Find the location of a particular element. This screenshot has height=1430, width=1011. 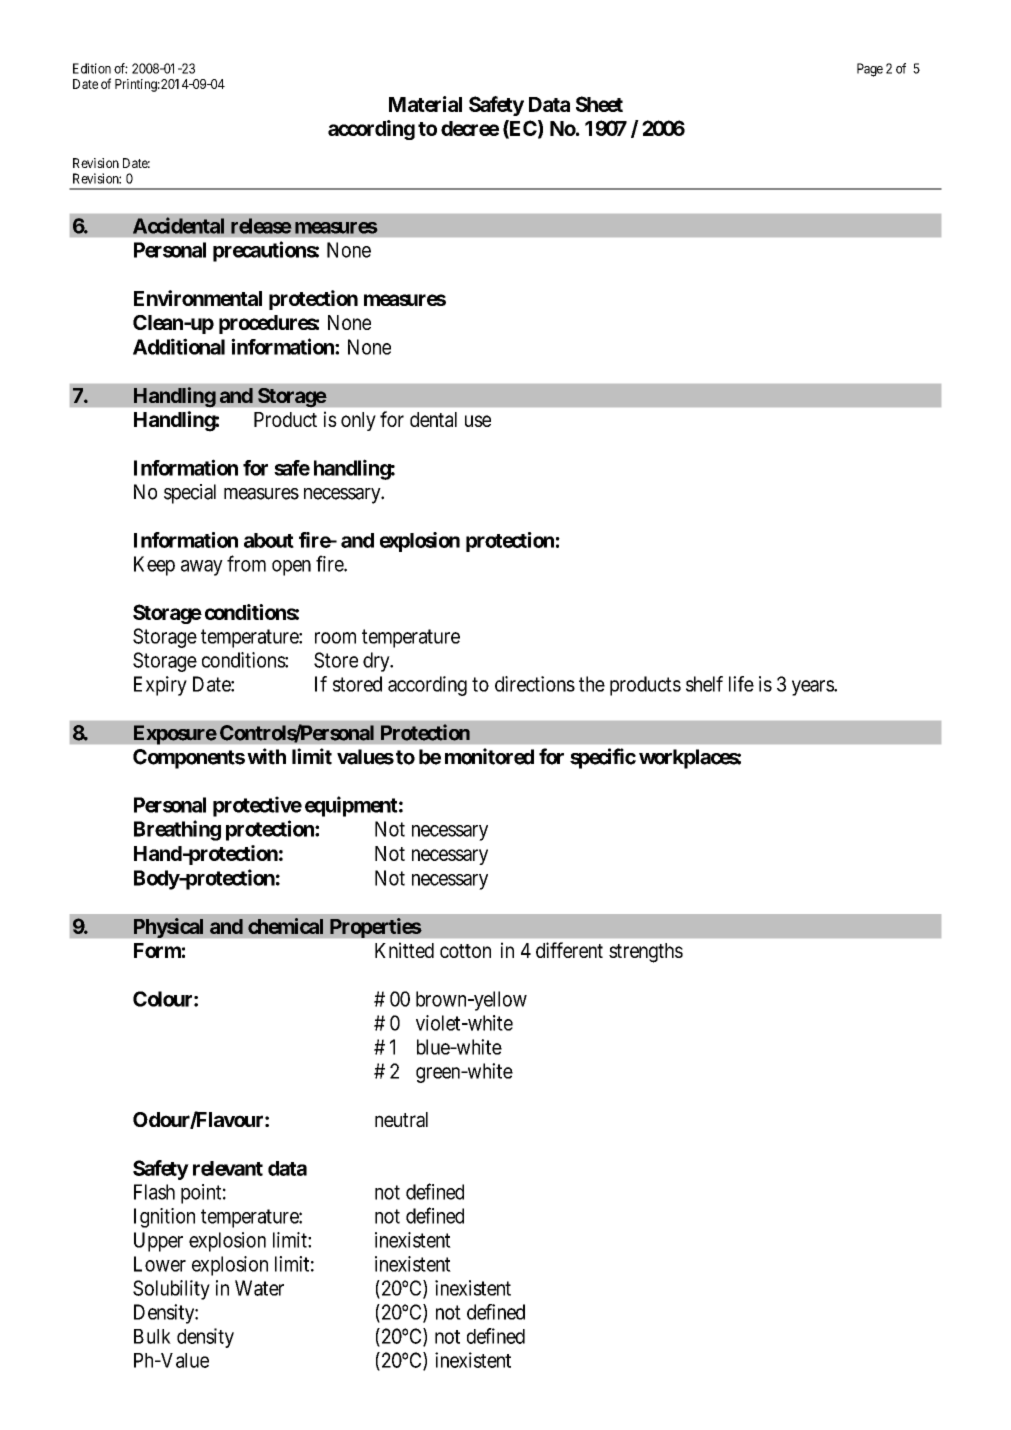

Water is located at coordinates (259, 1288).
